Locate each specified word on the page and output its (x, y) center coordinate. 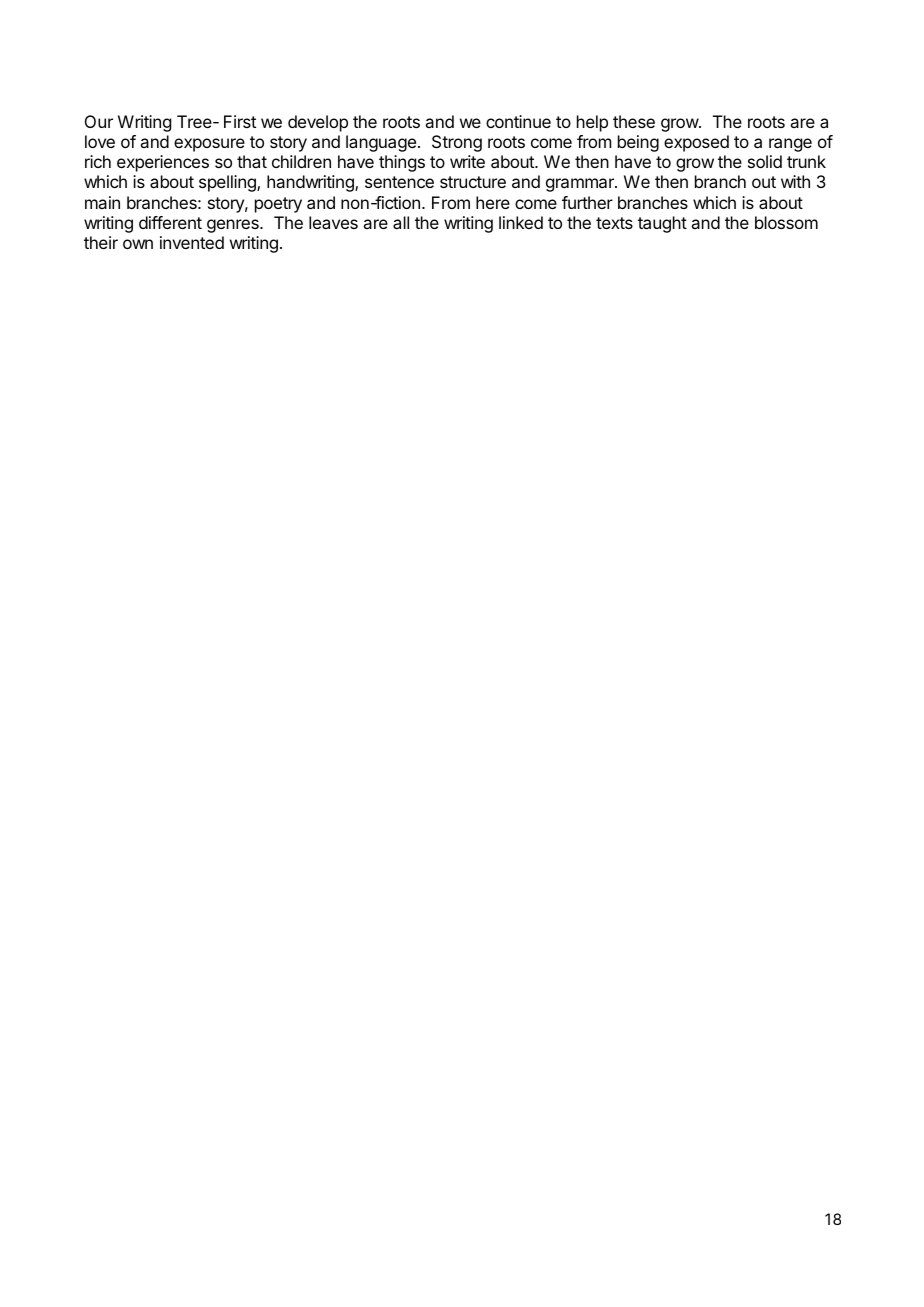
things (402, 163)
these (634, 121)
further (587, 202)
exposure (209, 145)
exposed (696, 143)
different (170, 222)
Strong (457, 143)
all (401, 222)
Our (99, 121)
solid (765, 161)
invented (192, 242)
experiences (163, 163)
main (102, 202)
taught (662, 224)
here (493, 202)
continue (518, 121)
